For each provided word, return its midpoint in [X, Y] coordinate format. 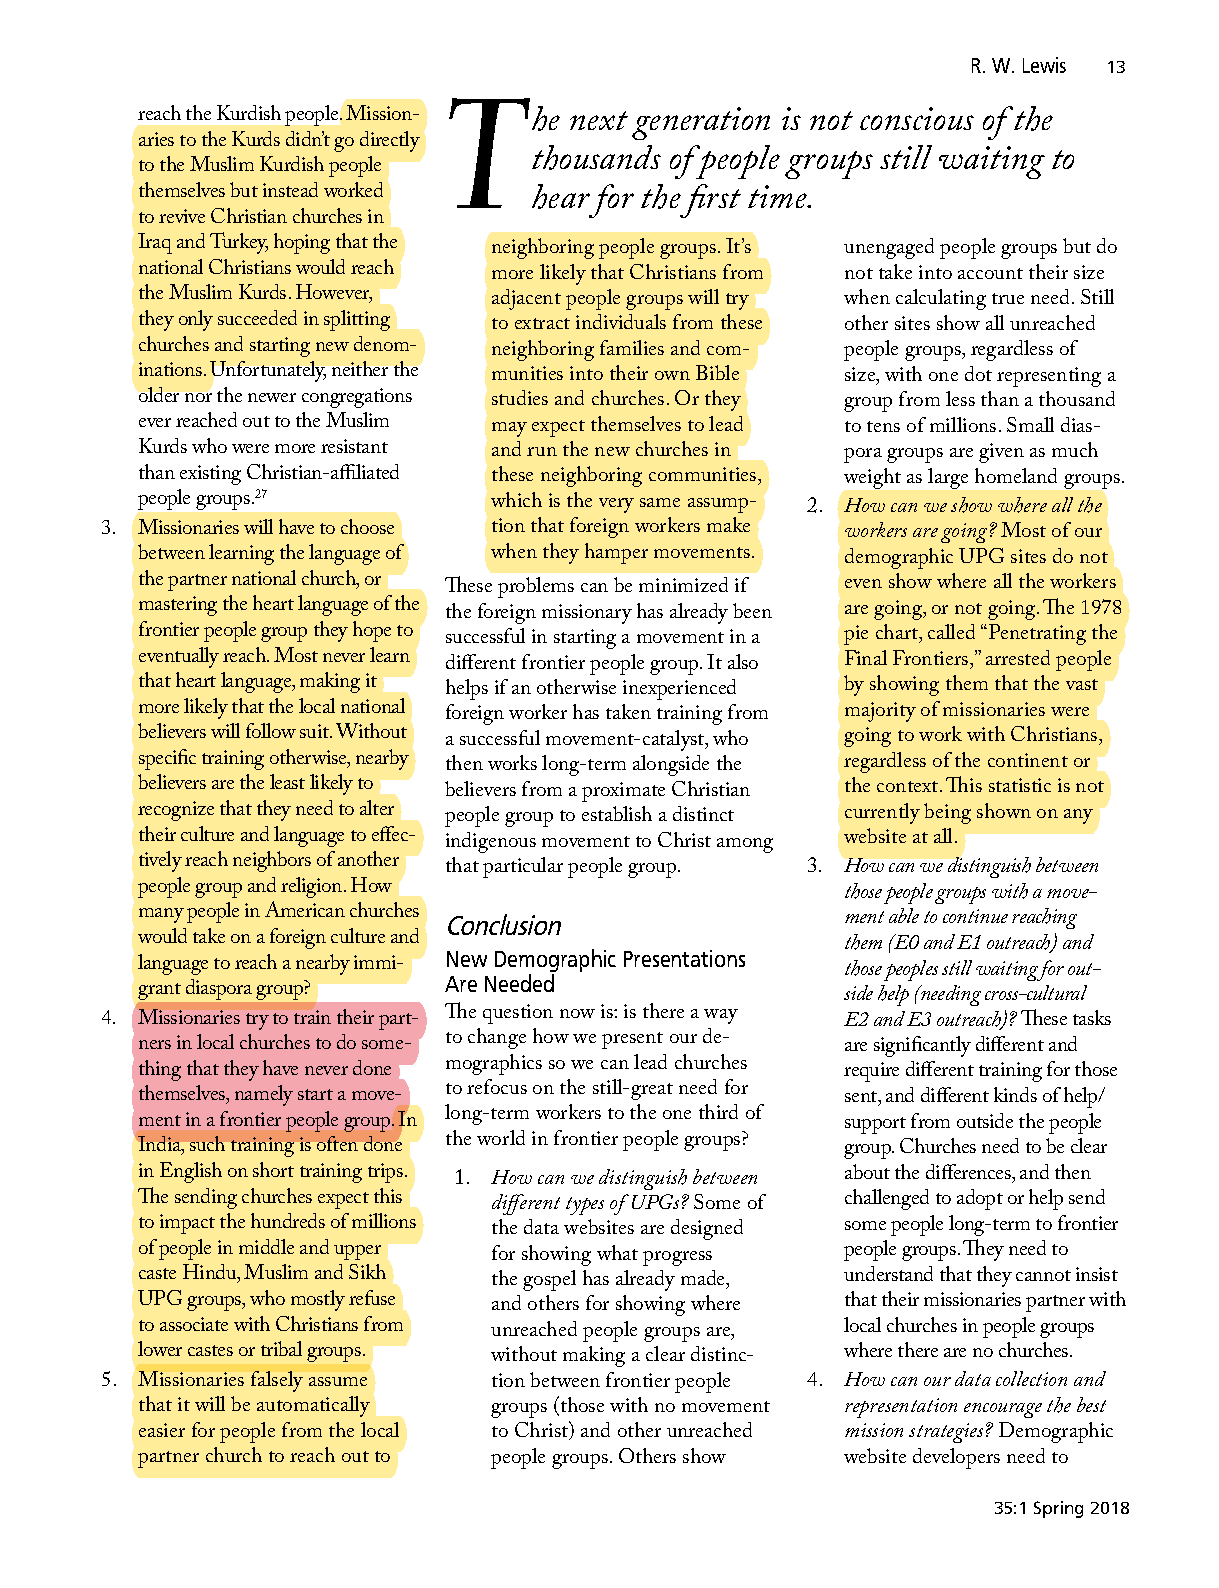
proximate [623, 792]
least [287, 781]
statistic [1020, 785]
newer [272, 397]
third [718, 1111]
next [599, 120]
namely [264, 1095]
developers [956, 1458]
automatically [313, 1406]
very [616, 505]
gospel [549, 1280]
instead [290, 189]
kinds [1015, 1094]
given [1001, 453]
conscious [917, 118]
